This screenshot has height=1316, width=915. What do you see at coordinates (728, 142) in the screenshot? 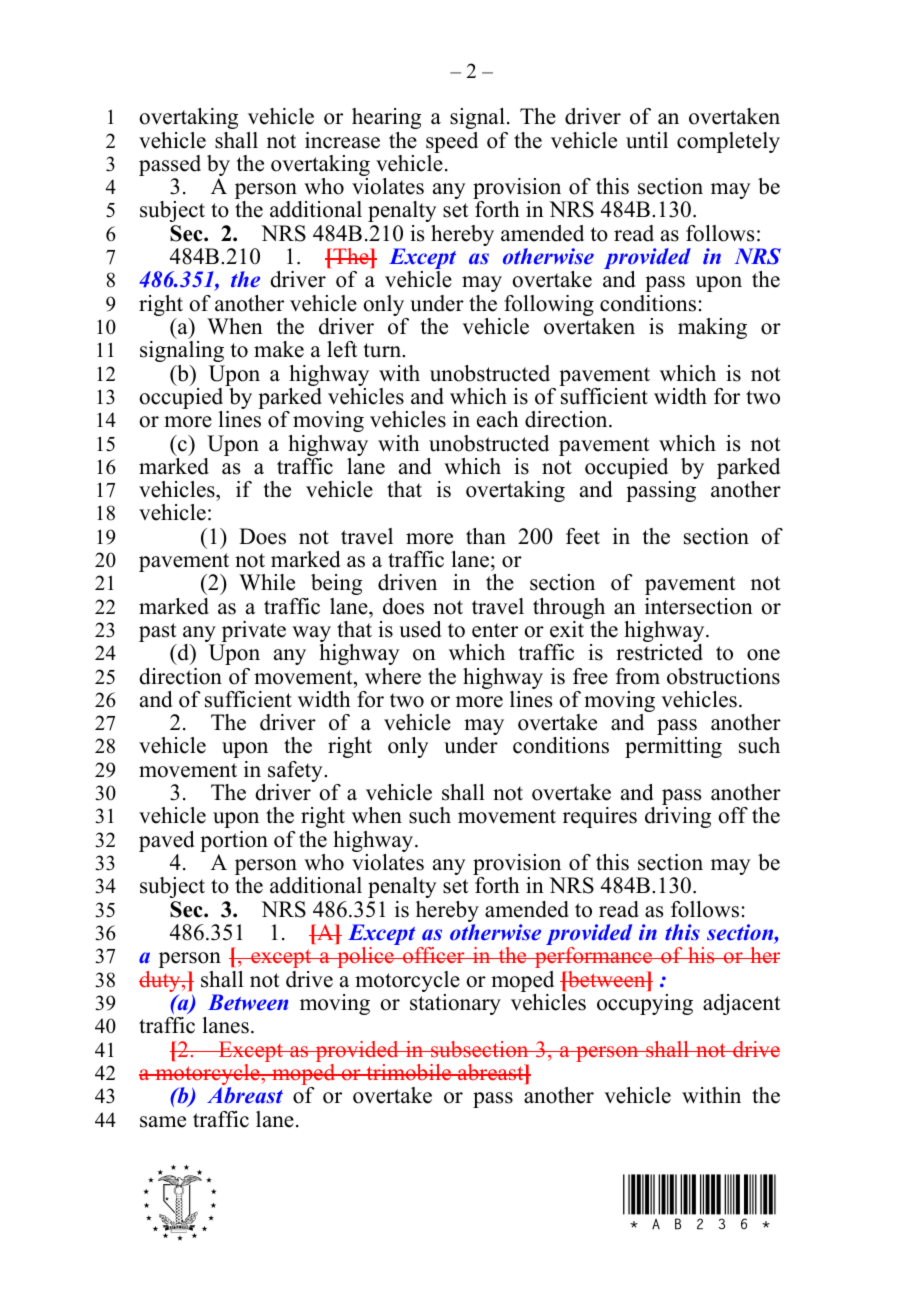
I see `completely` at bounding box center [728, 142].
